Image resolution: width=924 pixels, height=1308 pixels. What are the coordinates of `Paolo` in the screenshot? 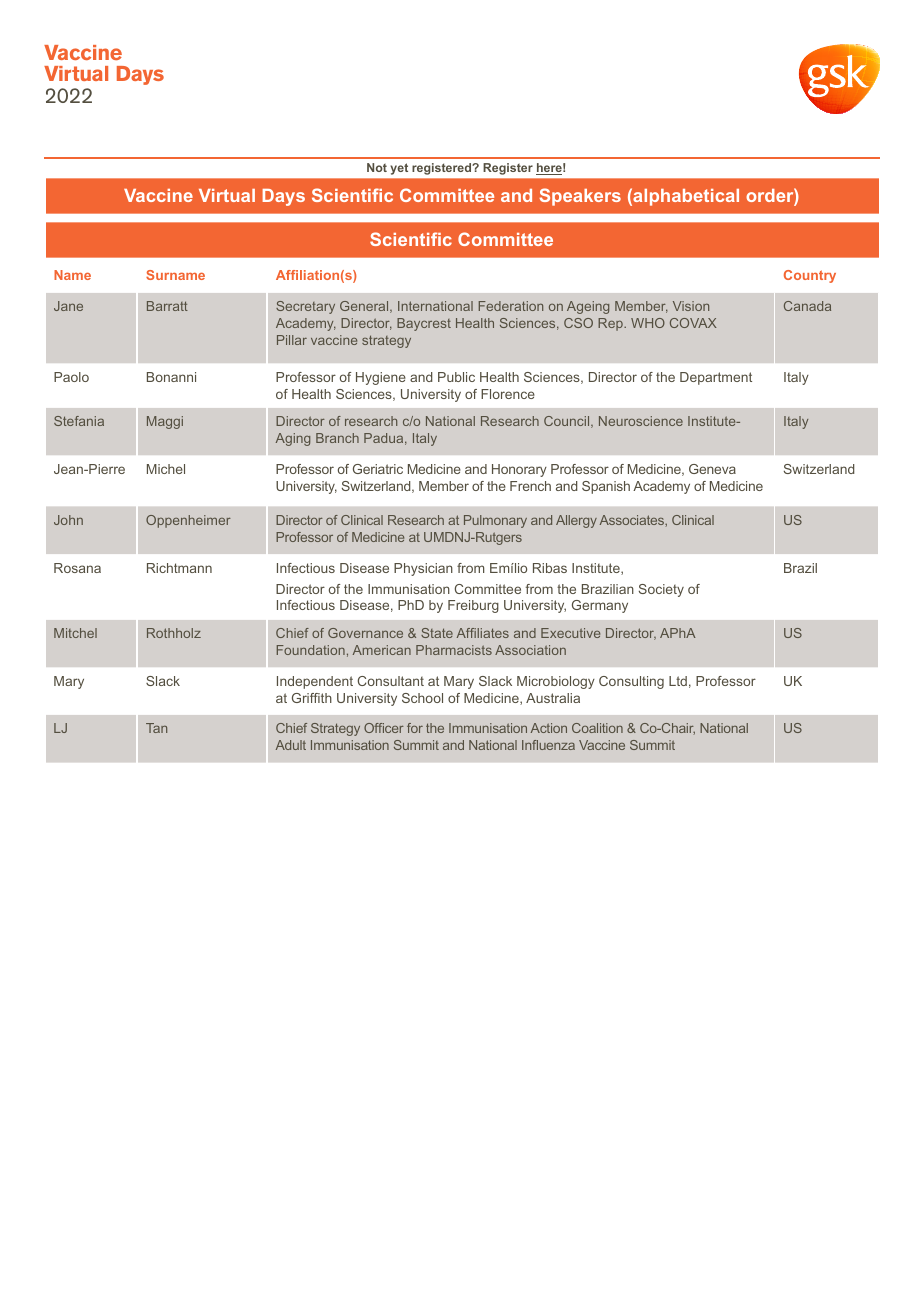 It's located at (71, 377).
